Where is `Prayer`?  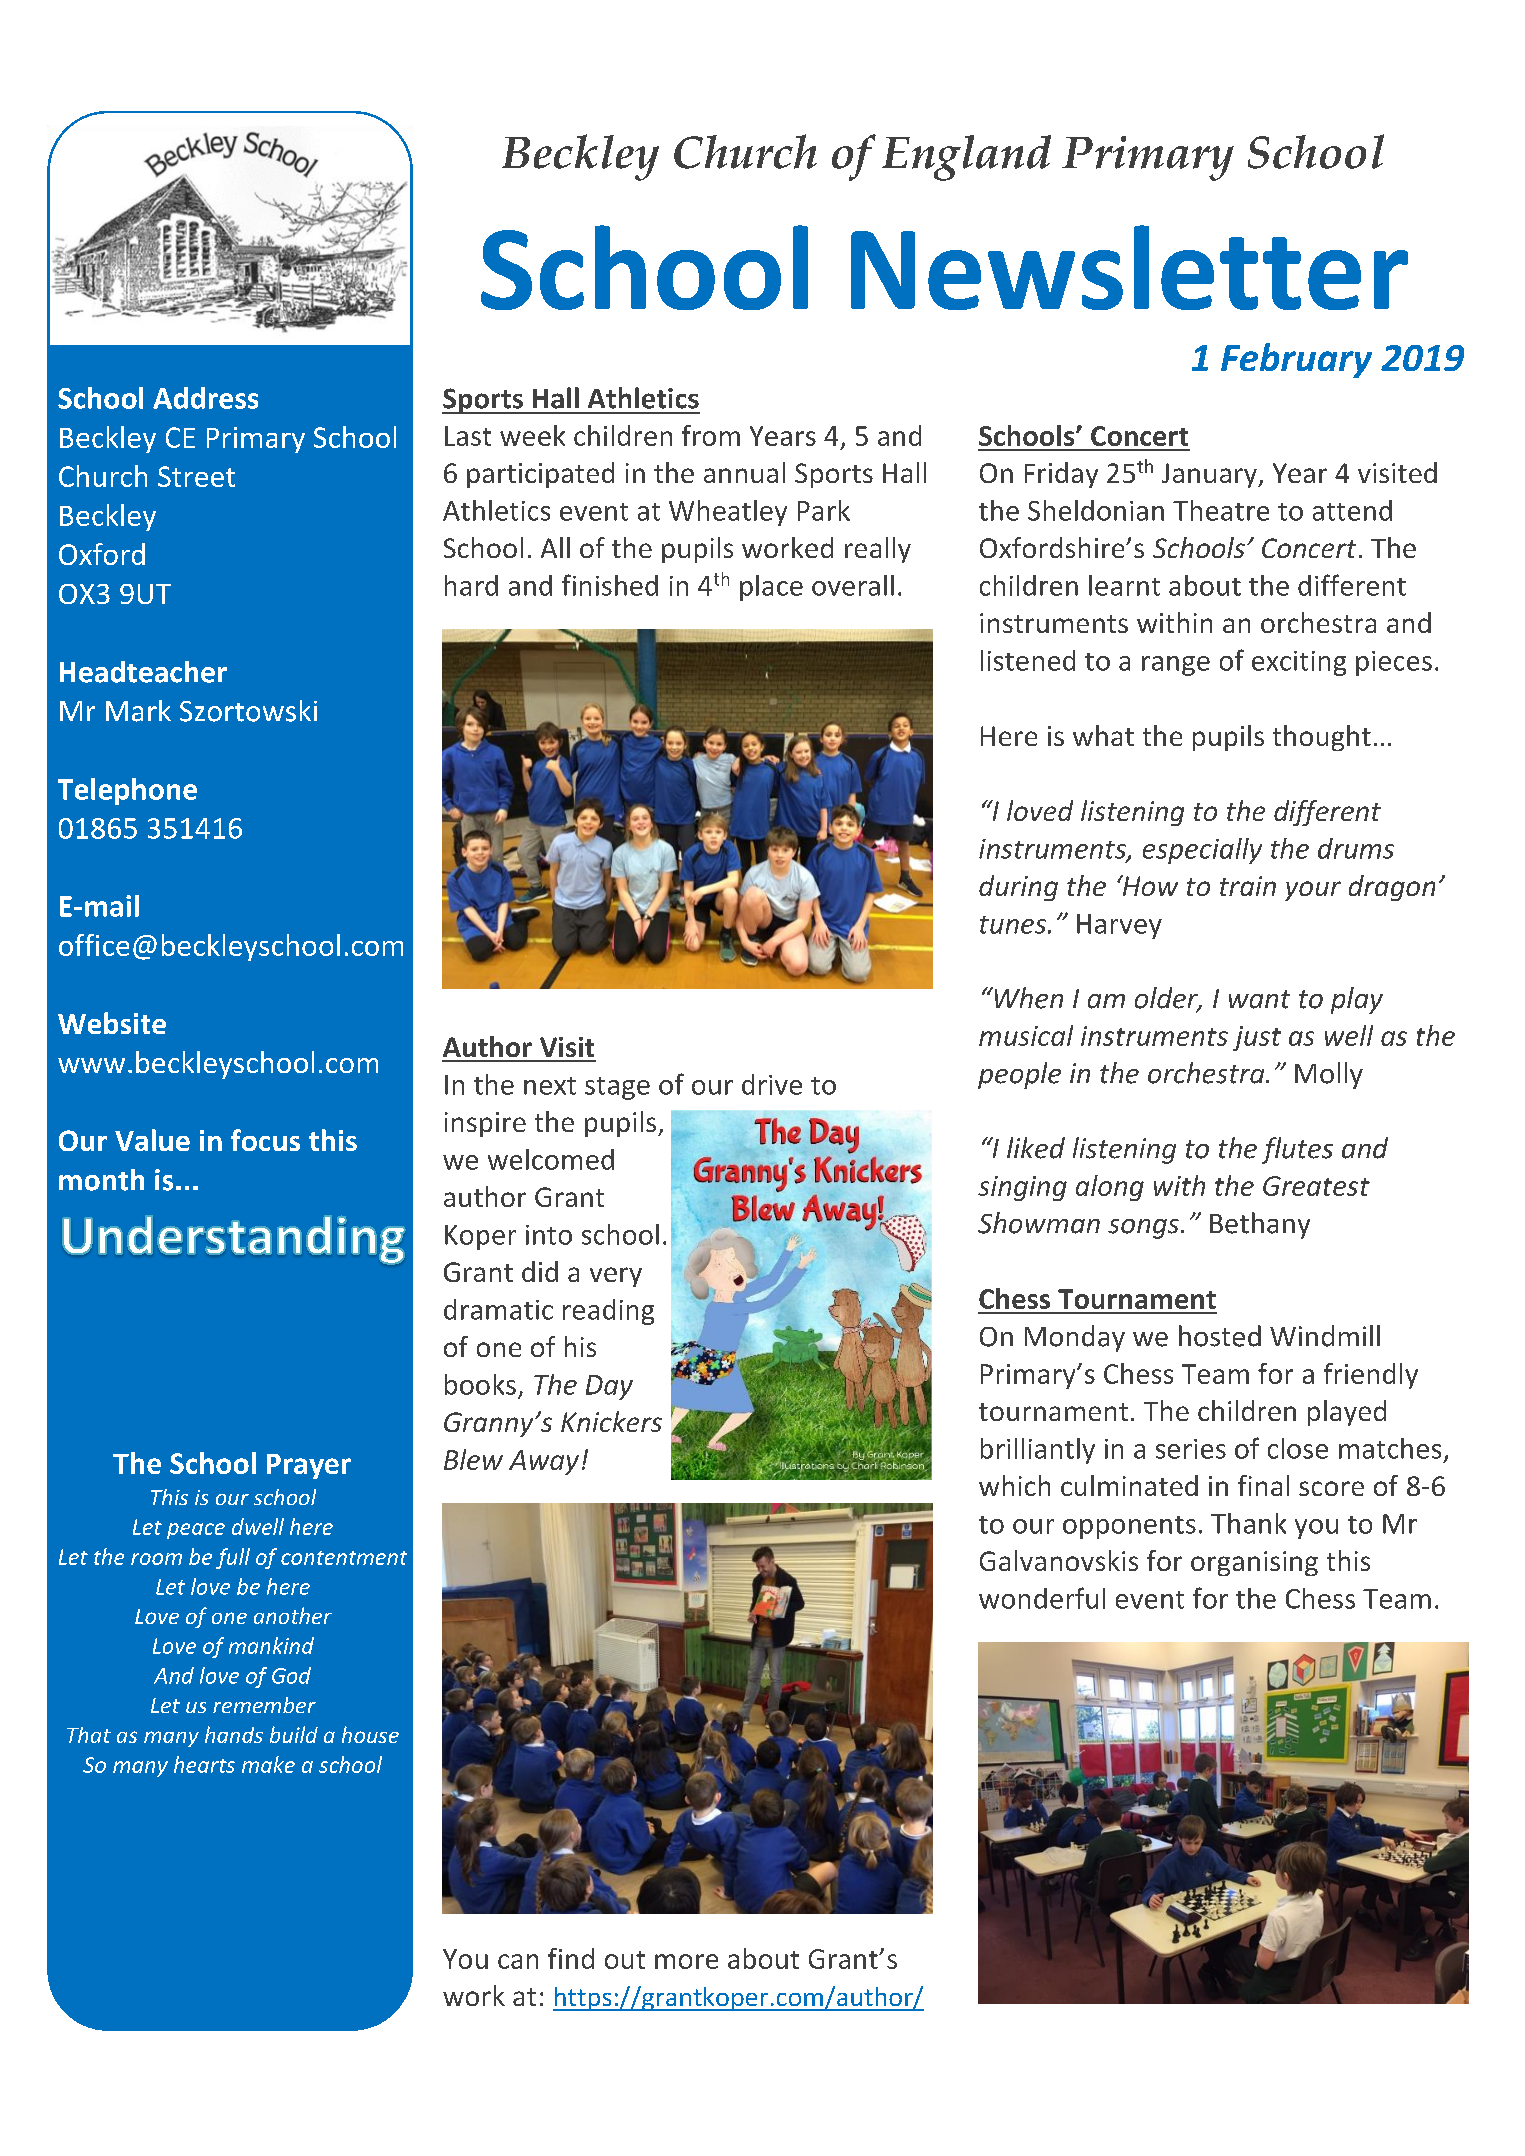 Prayer is located at coordinates (309, 1466).
